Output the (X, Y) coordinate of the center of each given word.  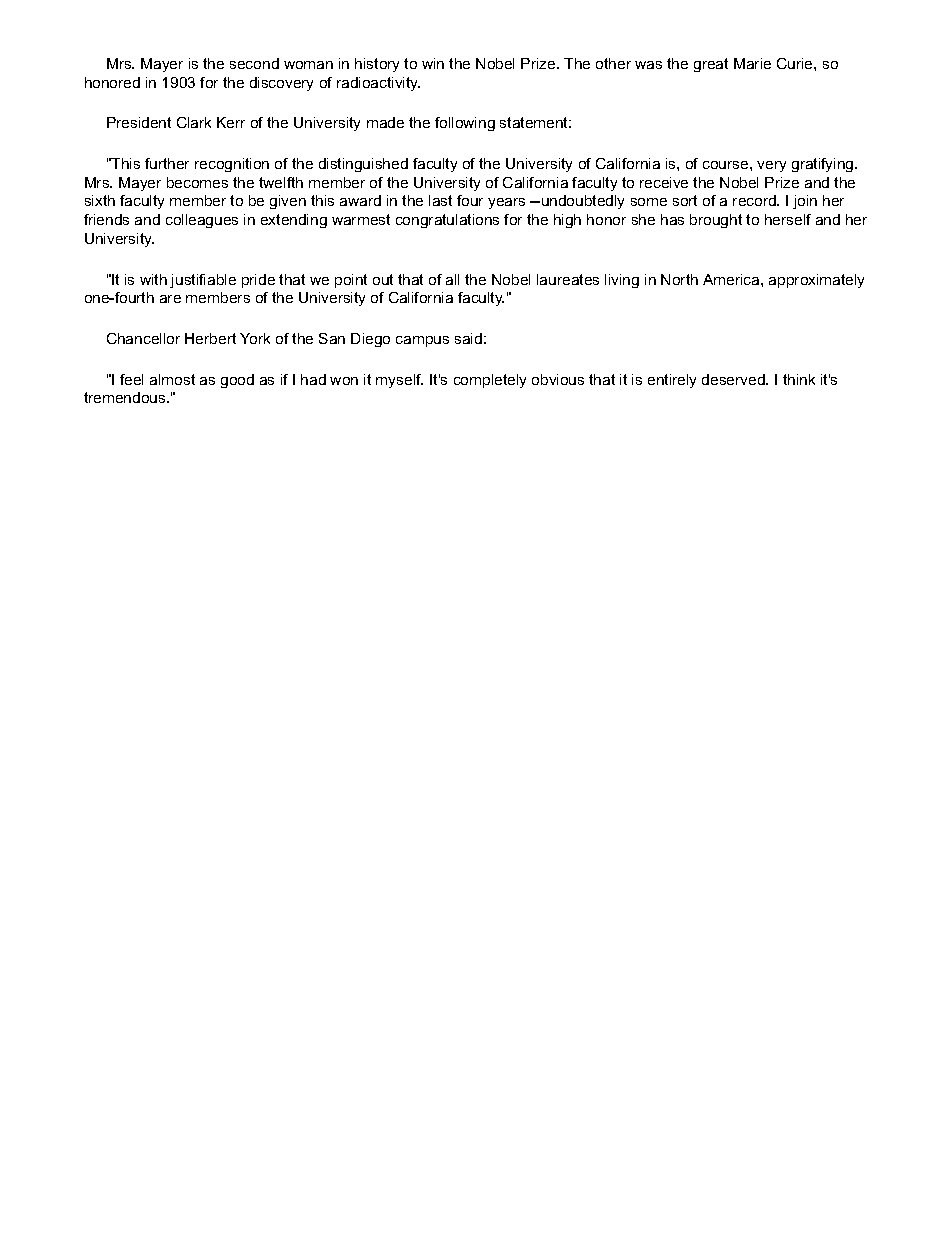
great (711, 65)
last (440, 200)
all (452, 279)
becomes (197, 182)
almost (172, 379)
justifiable (203, 281)
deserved (734, 379)
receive (664, 182)
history (377, 65)
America (732, 279)
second (254, 63)
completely (490, 381)
